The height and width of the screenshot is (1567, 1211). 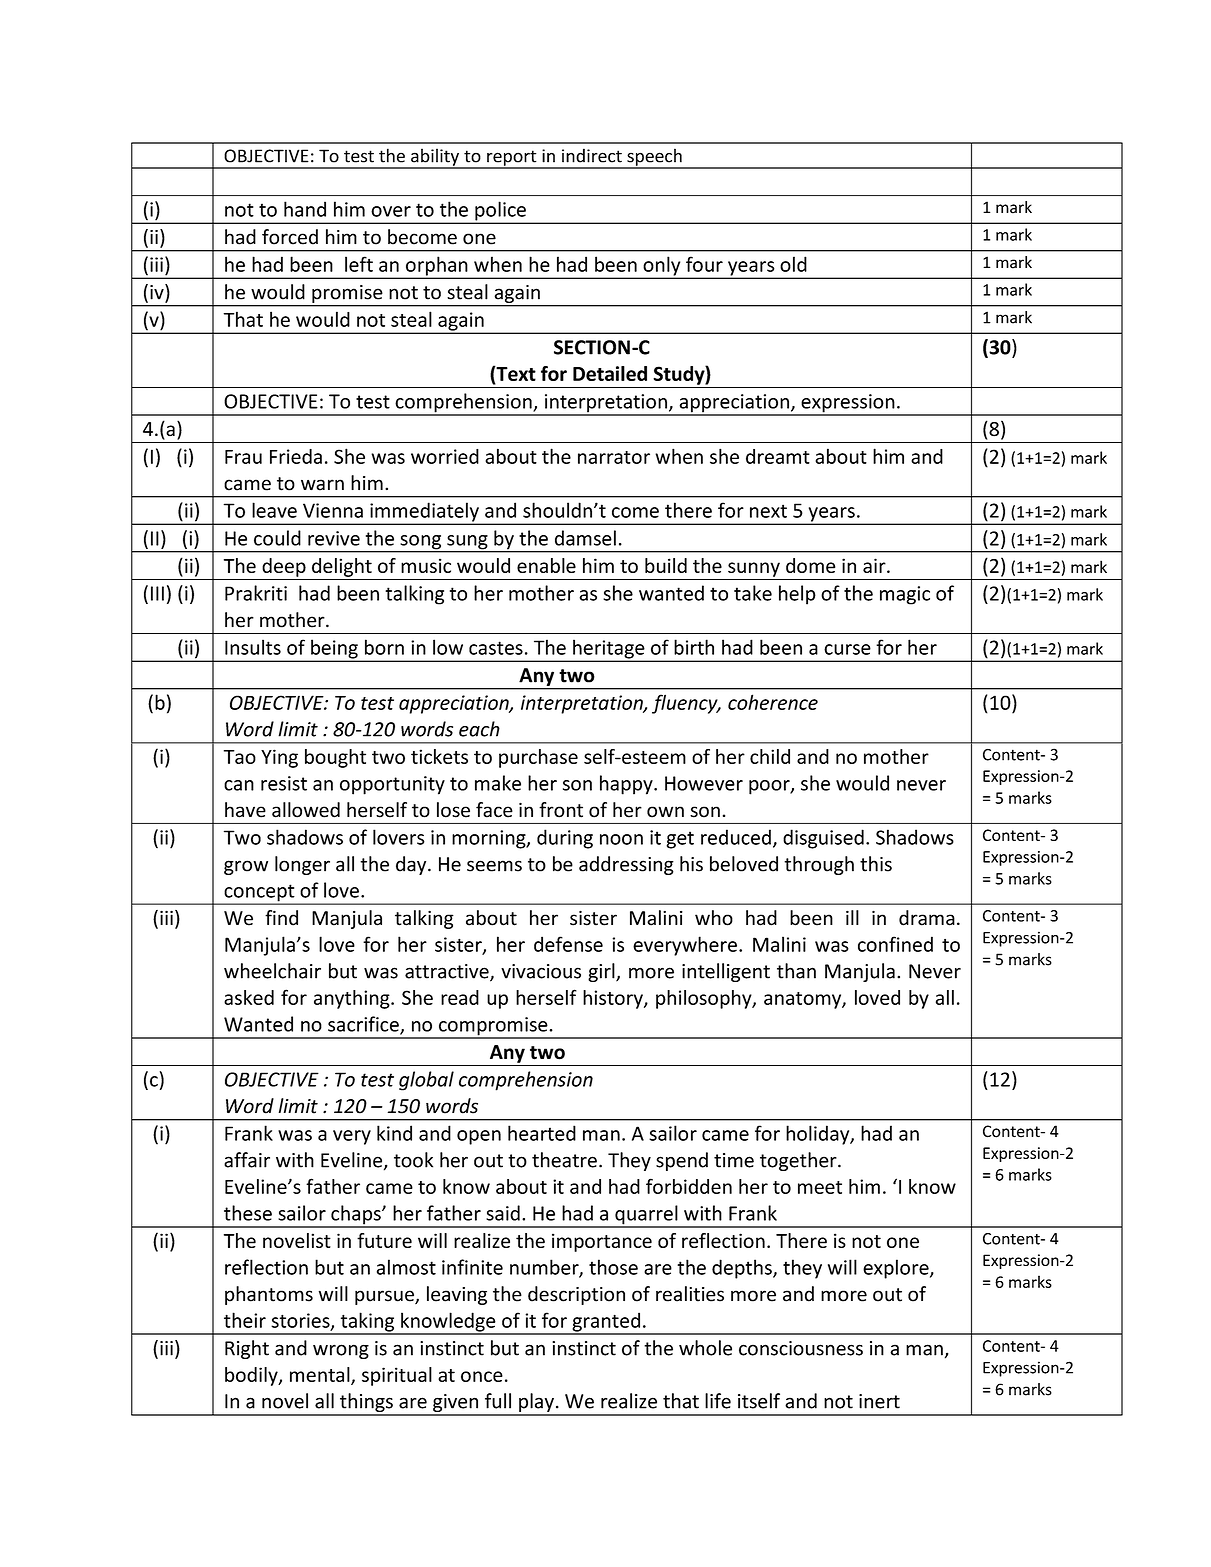 What do you see at coordinates (796, 971) in the screenshot?
I see `than` at bounding box center [796, 971].
